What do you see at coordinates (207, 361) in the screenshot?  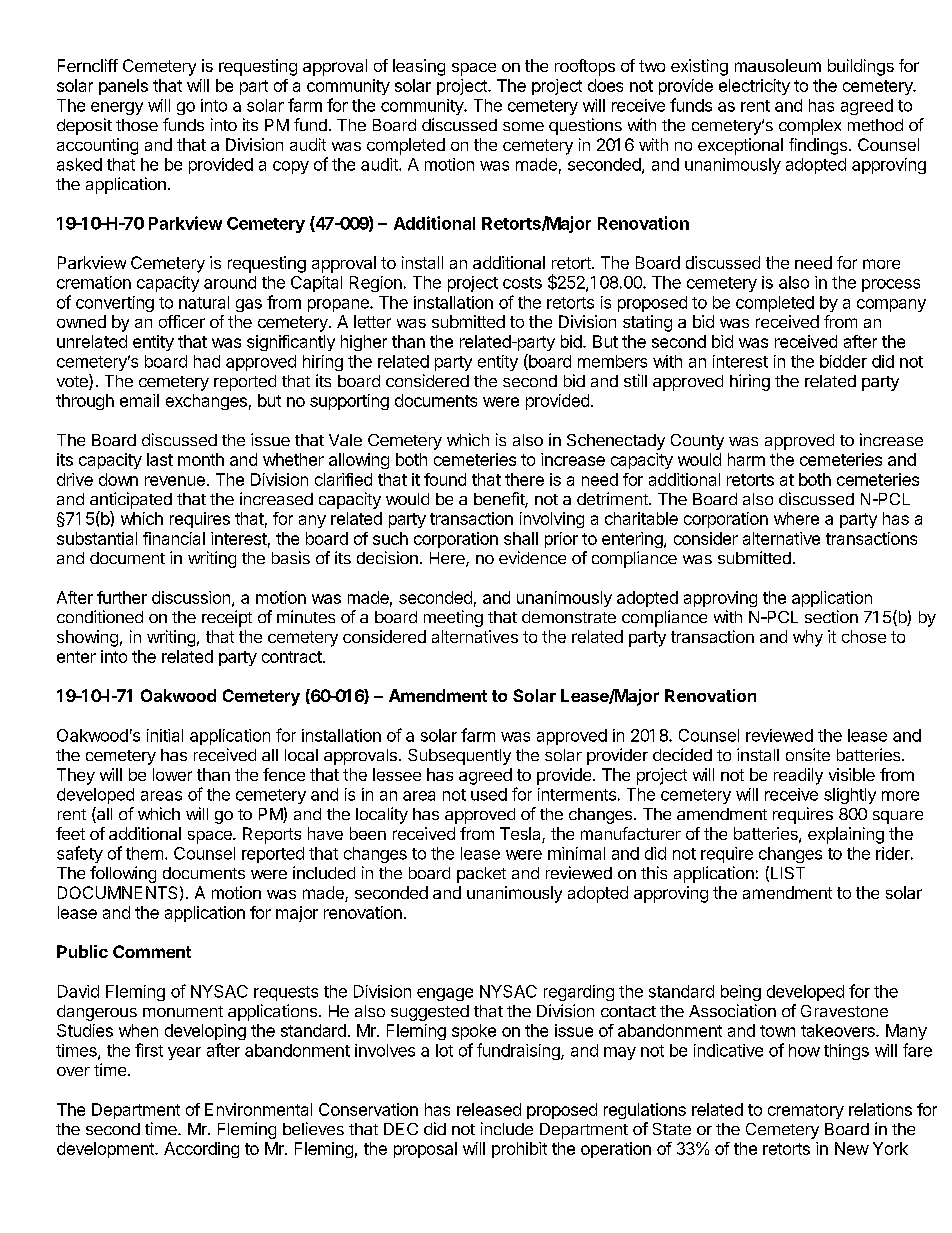 I see `had` at bounding box center [207, 361].
